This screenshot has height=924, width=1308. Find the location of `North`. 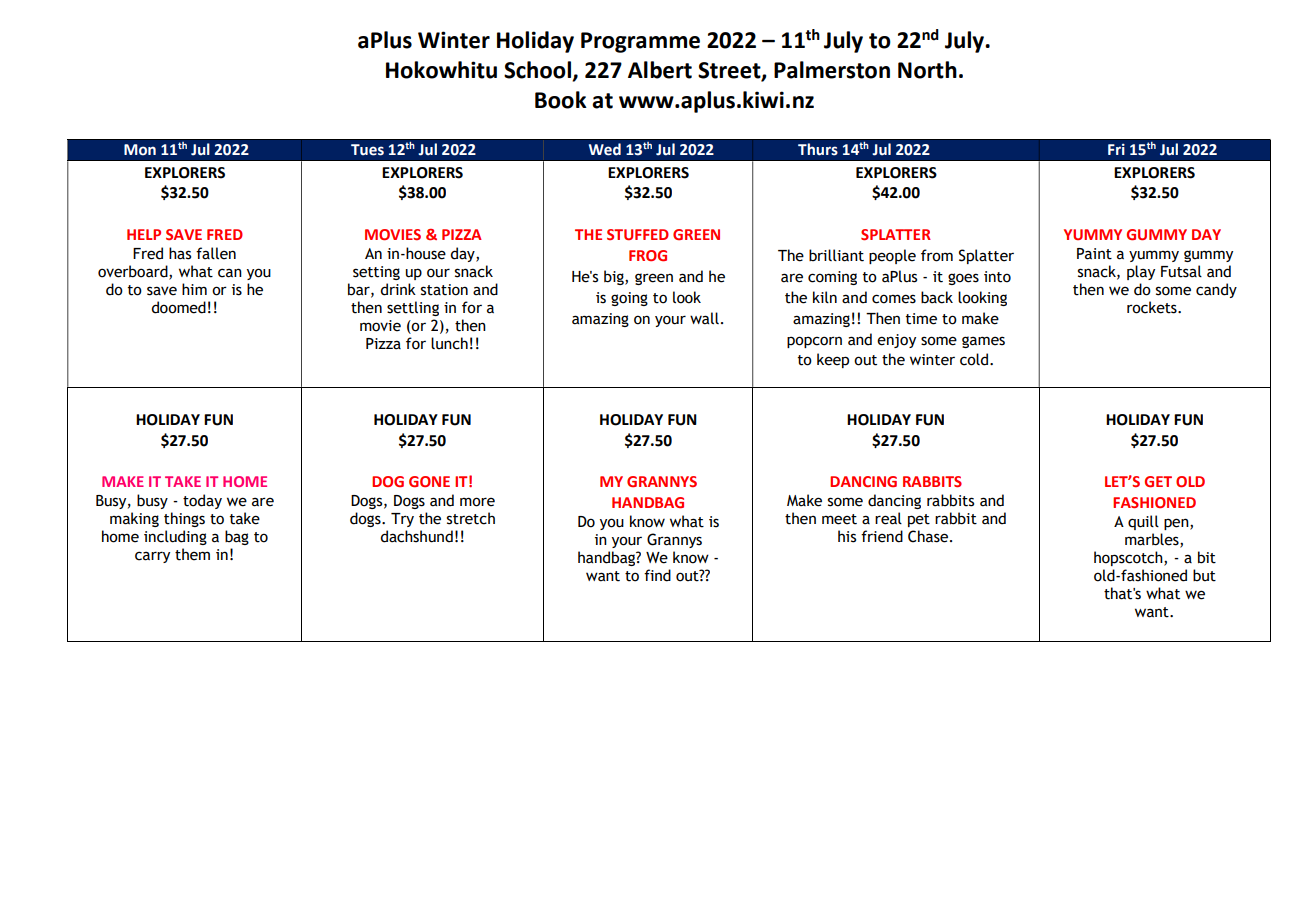

North is located at coordinates (927, 70).
